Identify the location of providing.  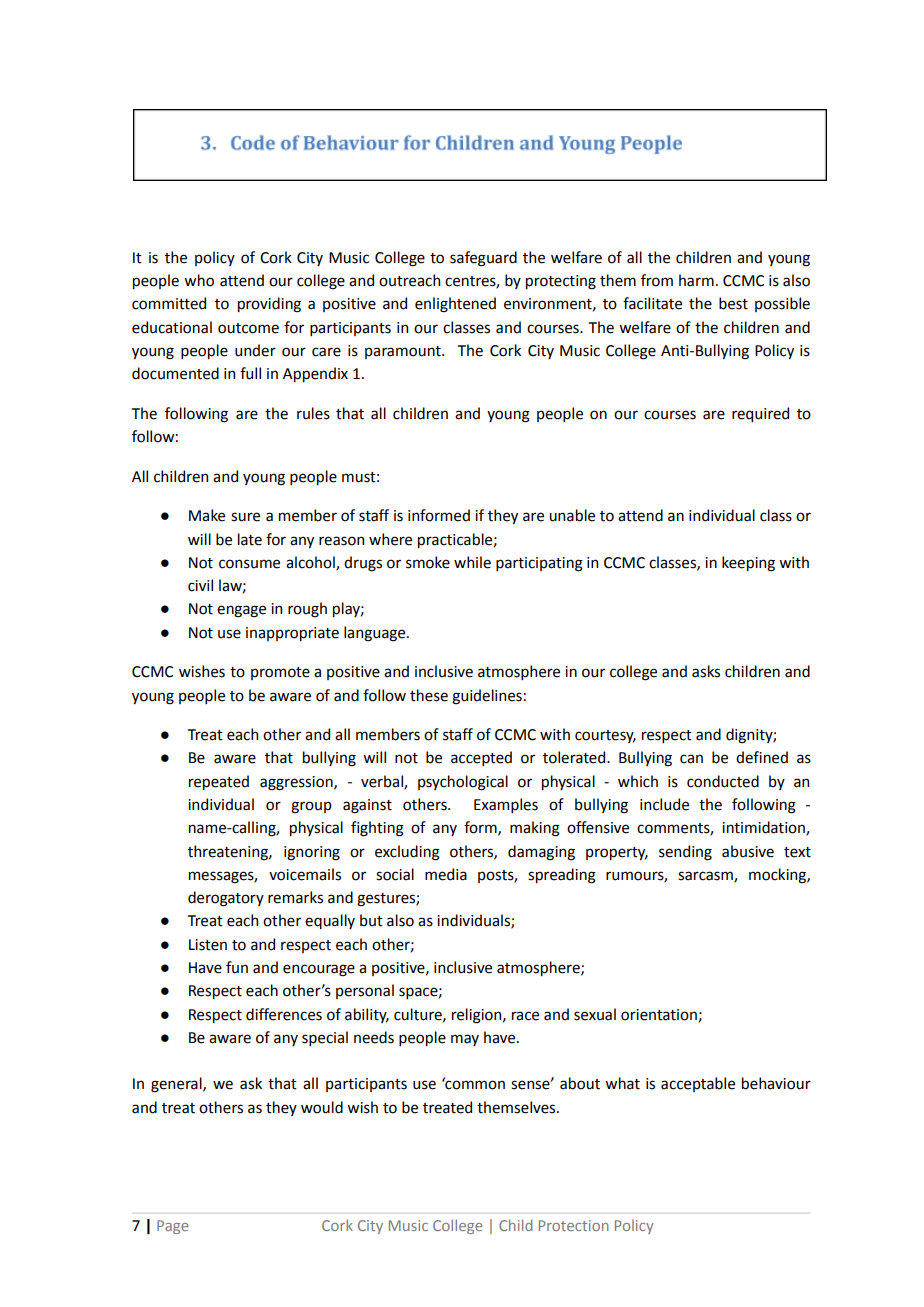
(269, 305).
